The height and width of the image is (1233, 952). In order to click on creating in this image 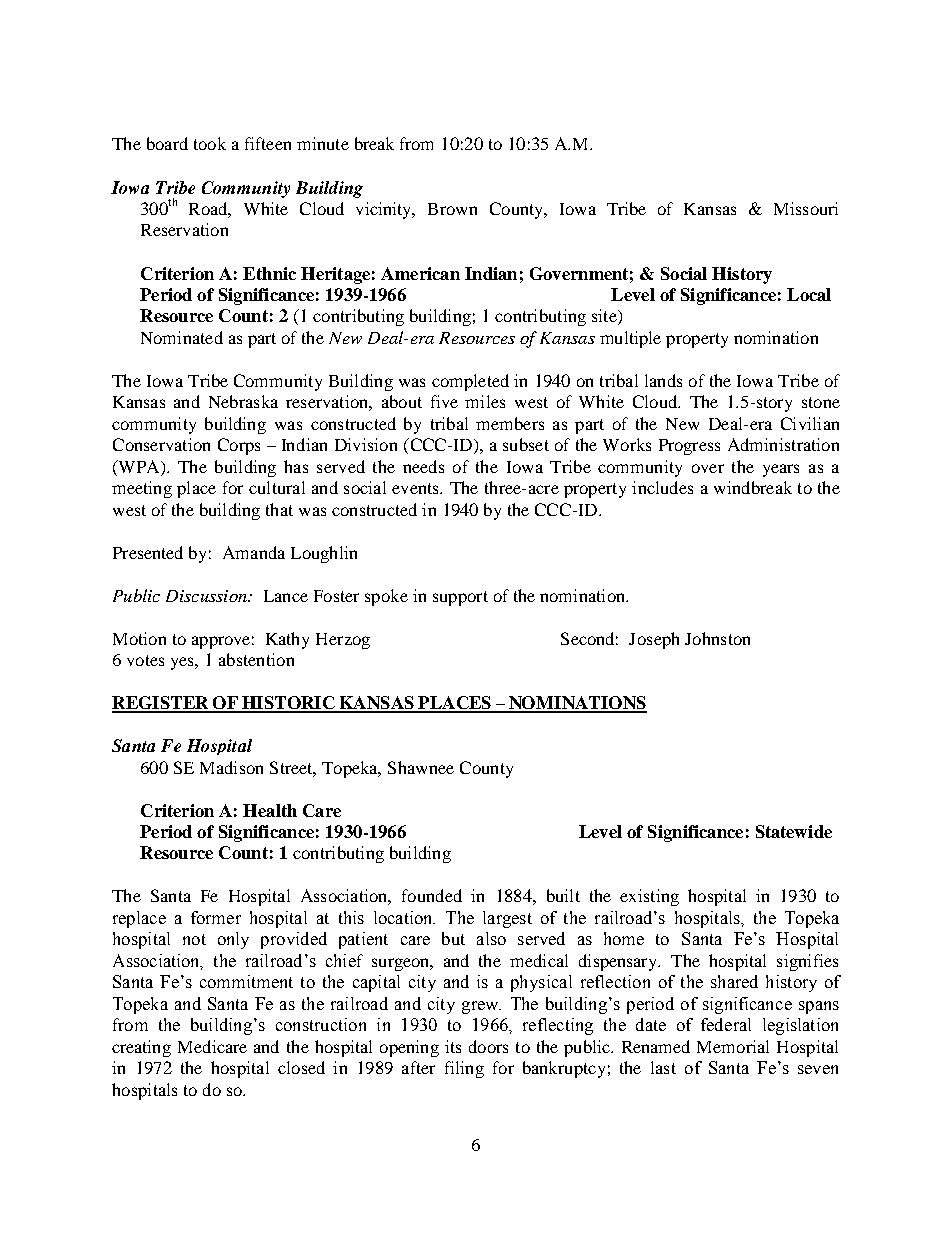, I will do `click(141, 1048)`.
